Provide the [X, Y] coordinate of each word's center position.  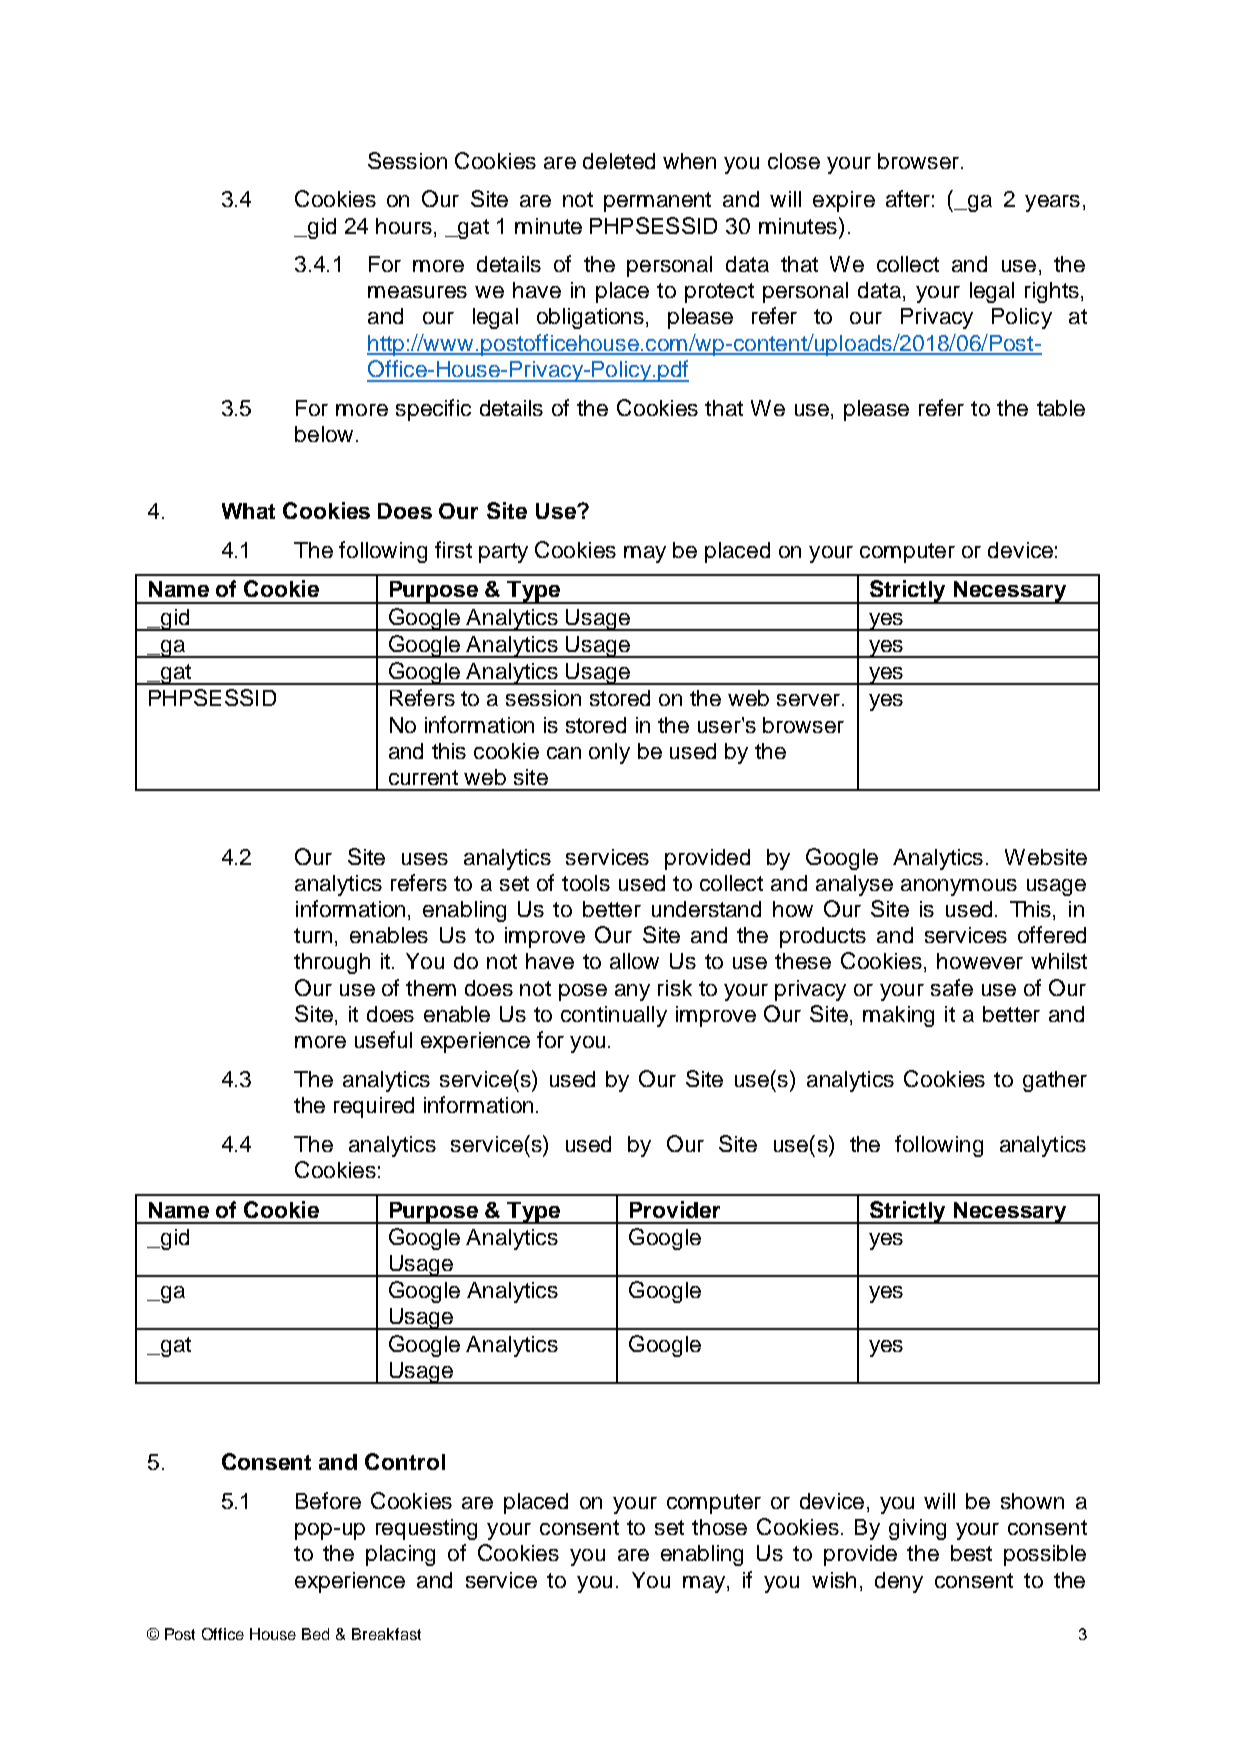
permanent [657, 202]
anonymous [959, 887]
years [1052, 203]
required [374, 1107]
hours [404, 226]
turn [313, 935]
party [503, 553]
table [1061, 408]
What [248, 511]
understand [706, 909]
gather [1055, 1081]
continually [614, 1016]
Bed [315, 1634]
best [971, 1553]
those [719, 1527]
